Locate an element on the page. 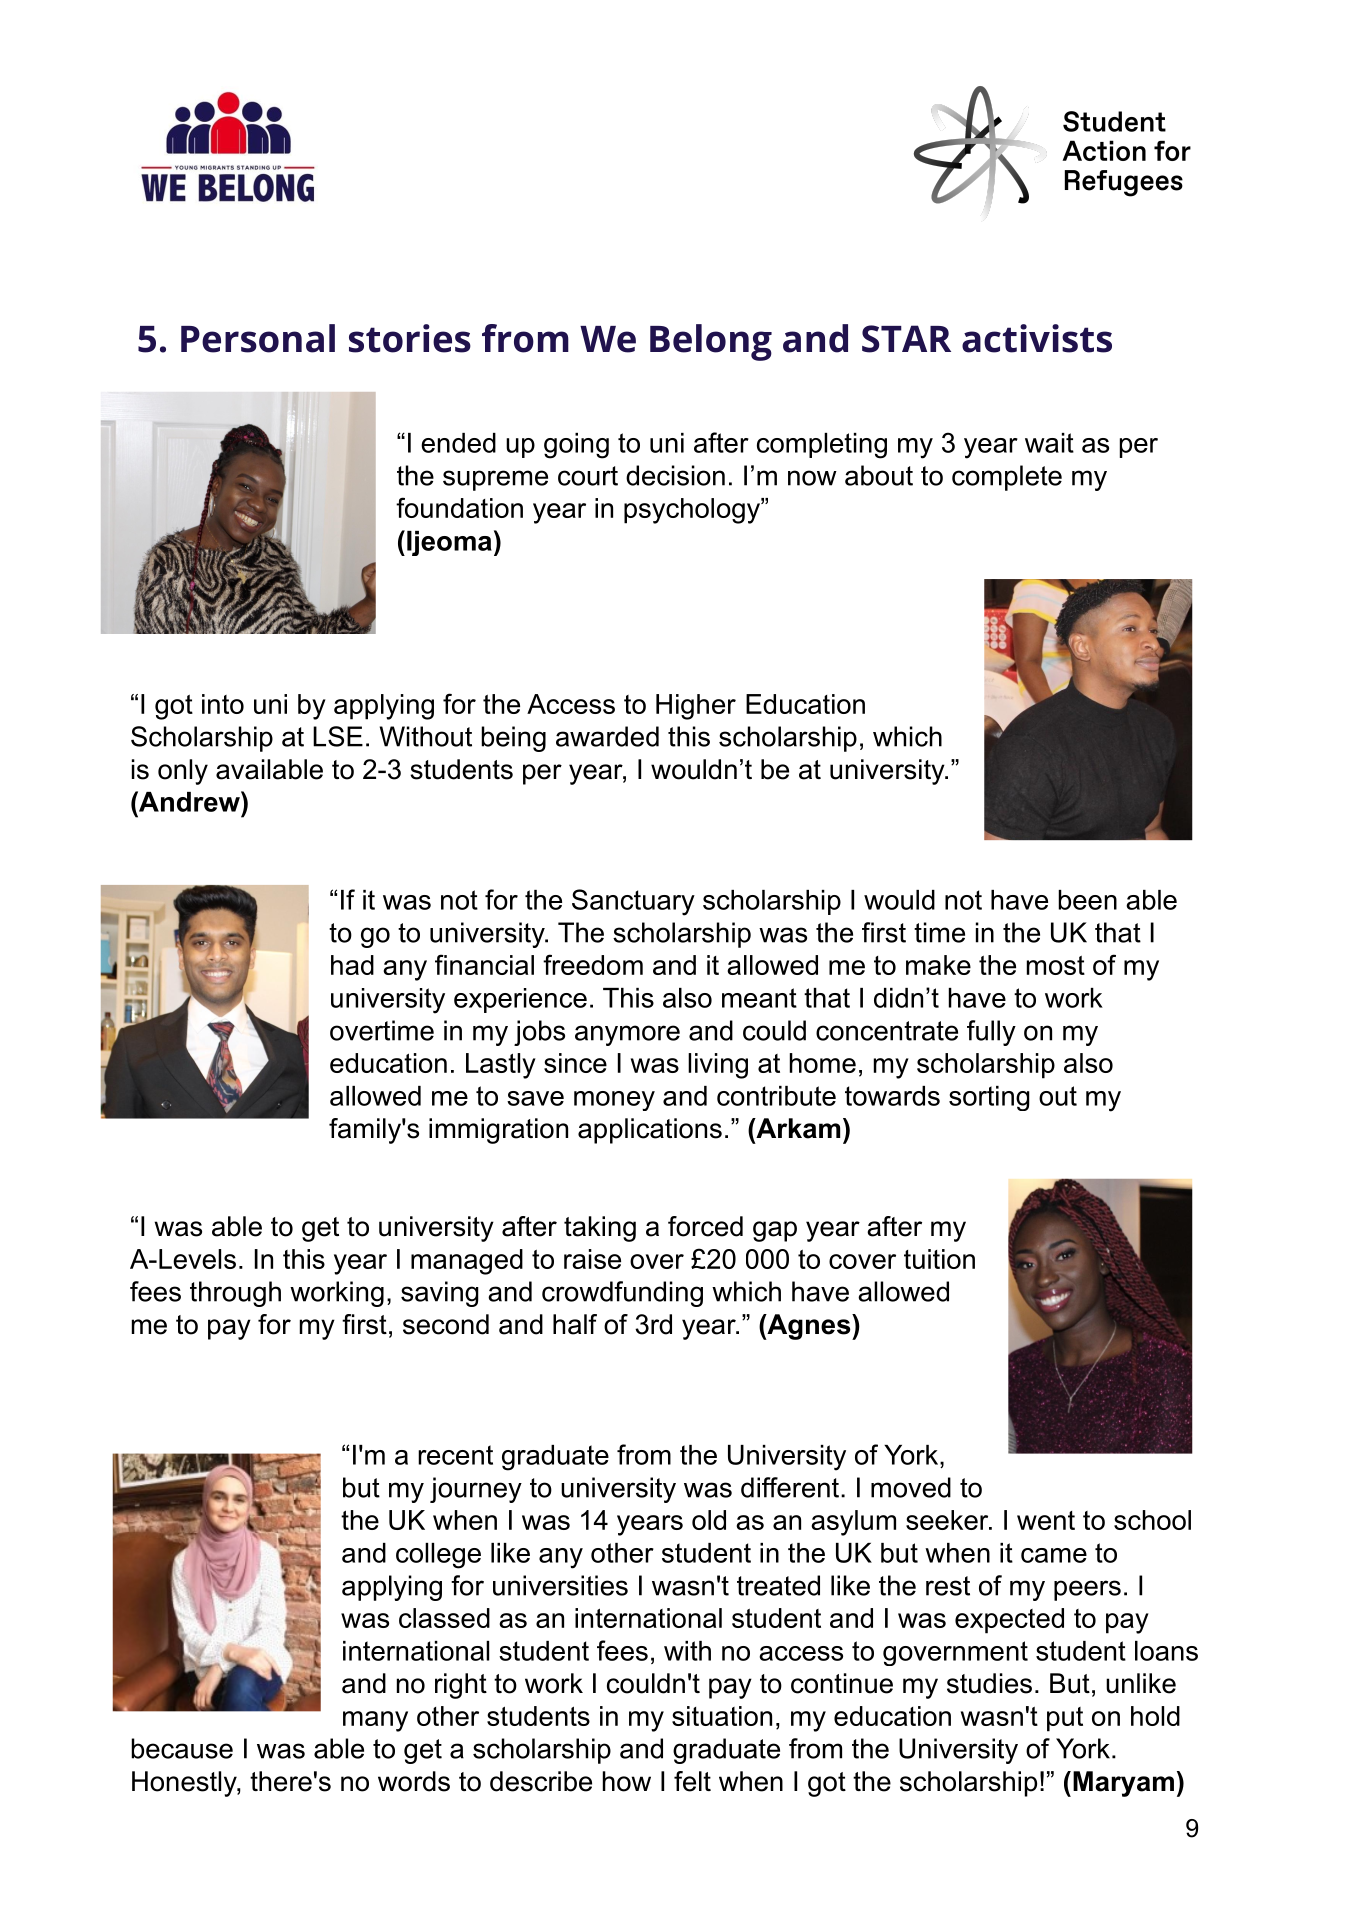  different is located at coordinates (790, 1487).
